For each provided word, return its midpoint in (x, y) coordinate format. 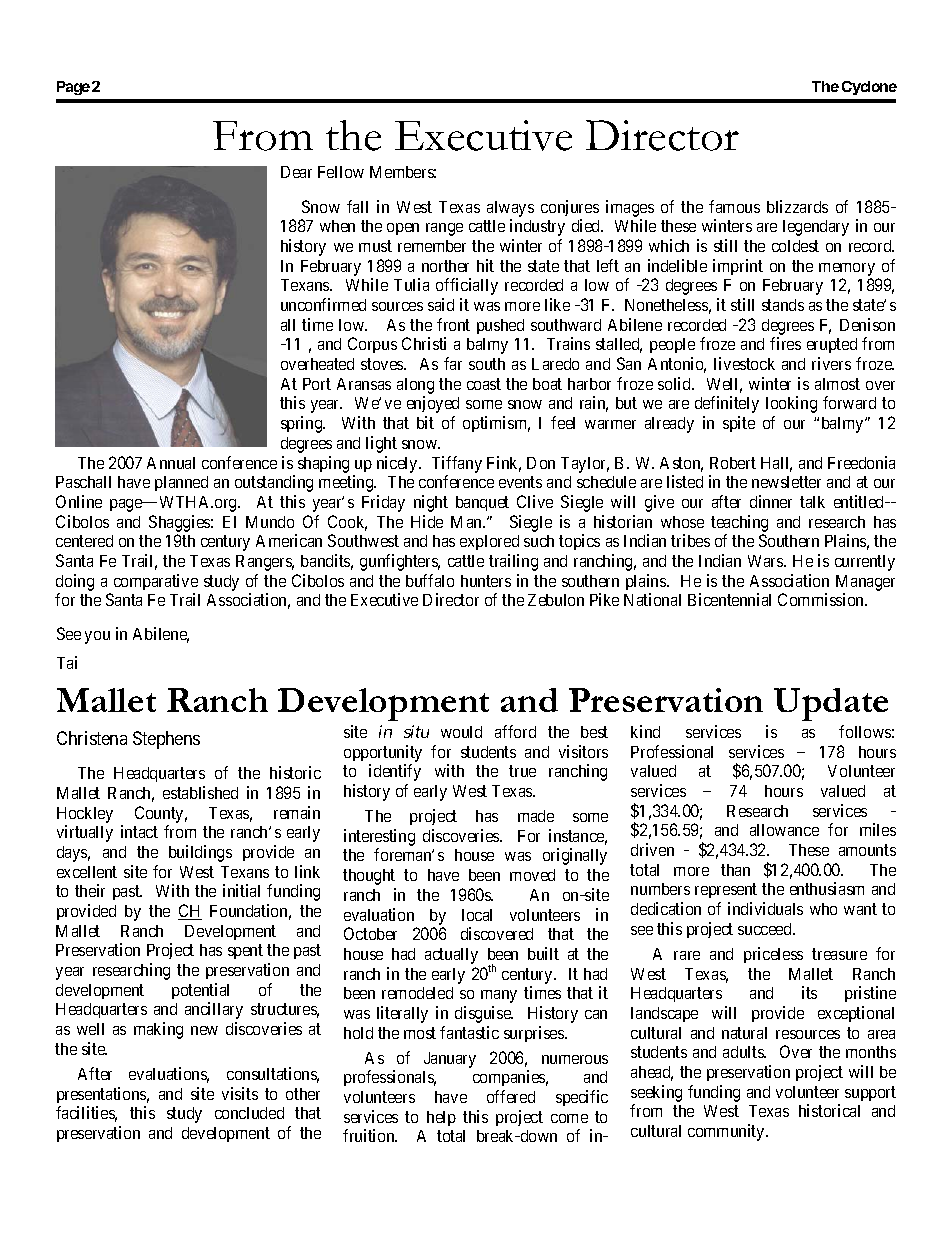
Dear (296, 172)
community (727, 1132)
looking (791, 404)
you (97, 637)
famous (734, 206)
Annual (171, 463)
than (735, 870)
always (510, 209)
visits (240, 1093)
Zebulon (556, 600)
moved (532, 875)
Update (831, 704)
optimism (496, 424)
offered (511, 1096)
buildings (200, 853)
